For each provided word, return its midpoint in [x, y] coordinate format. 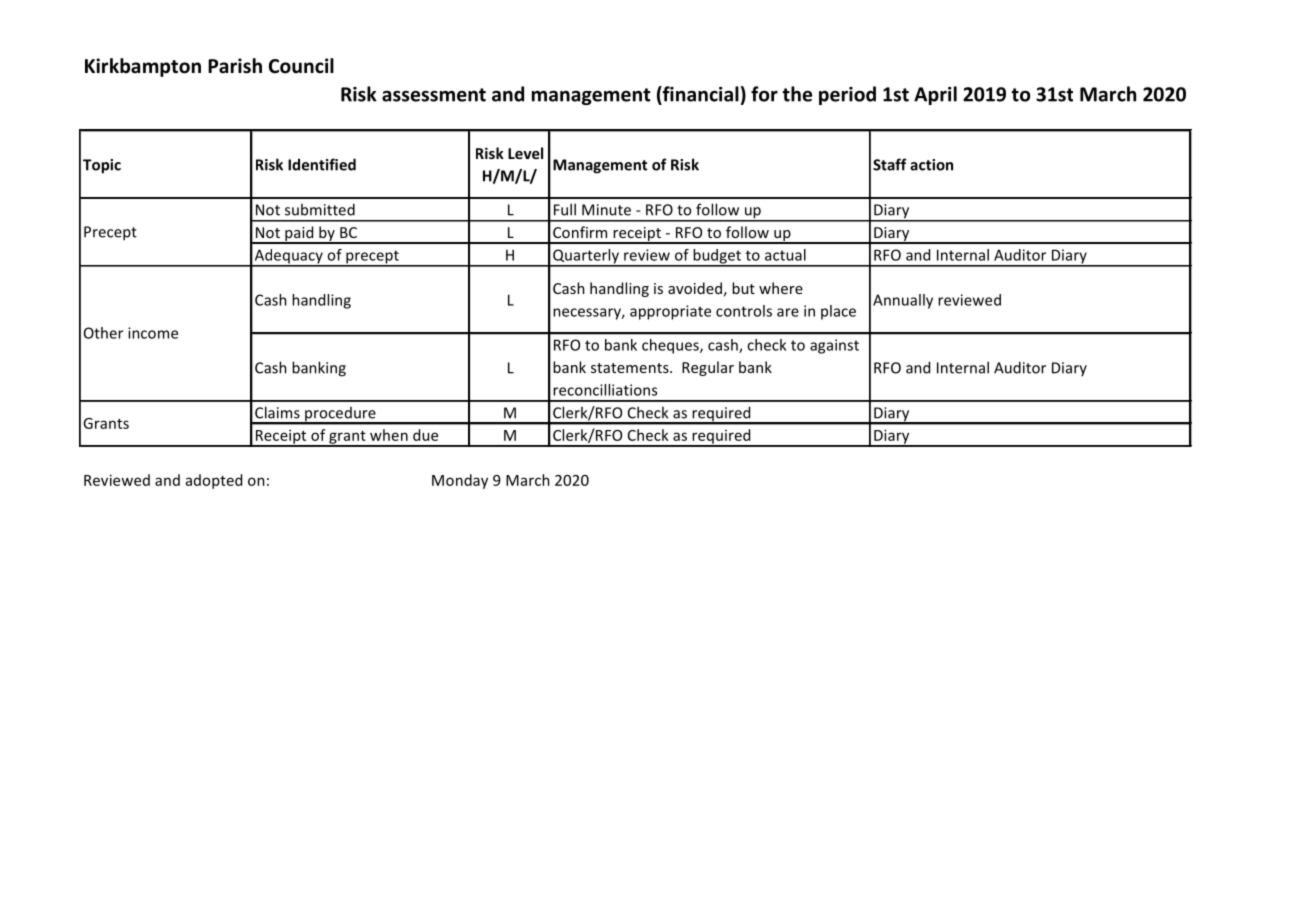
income [153, 333]
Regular [708, 368]
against [834, 346]
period [847, 95]
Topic [102, 166]
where [781, 288]
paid [299, 234]
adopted [214, 481]
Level [525, 153]
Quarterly [586, 257]
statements [631, 368]
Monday [460, 481]
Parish [235, 66]
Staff [890, 164]
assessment [434, 95]
